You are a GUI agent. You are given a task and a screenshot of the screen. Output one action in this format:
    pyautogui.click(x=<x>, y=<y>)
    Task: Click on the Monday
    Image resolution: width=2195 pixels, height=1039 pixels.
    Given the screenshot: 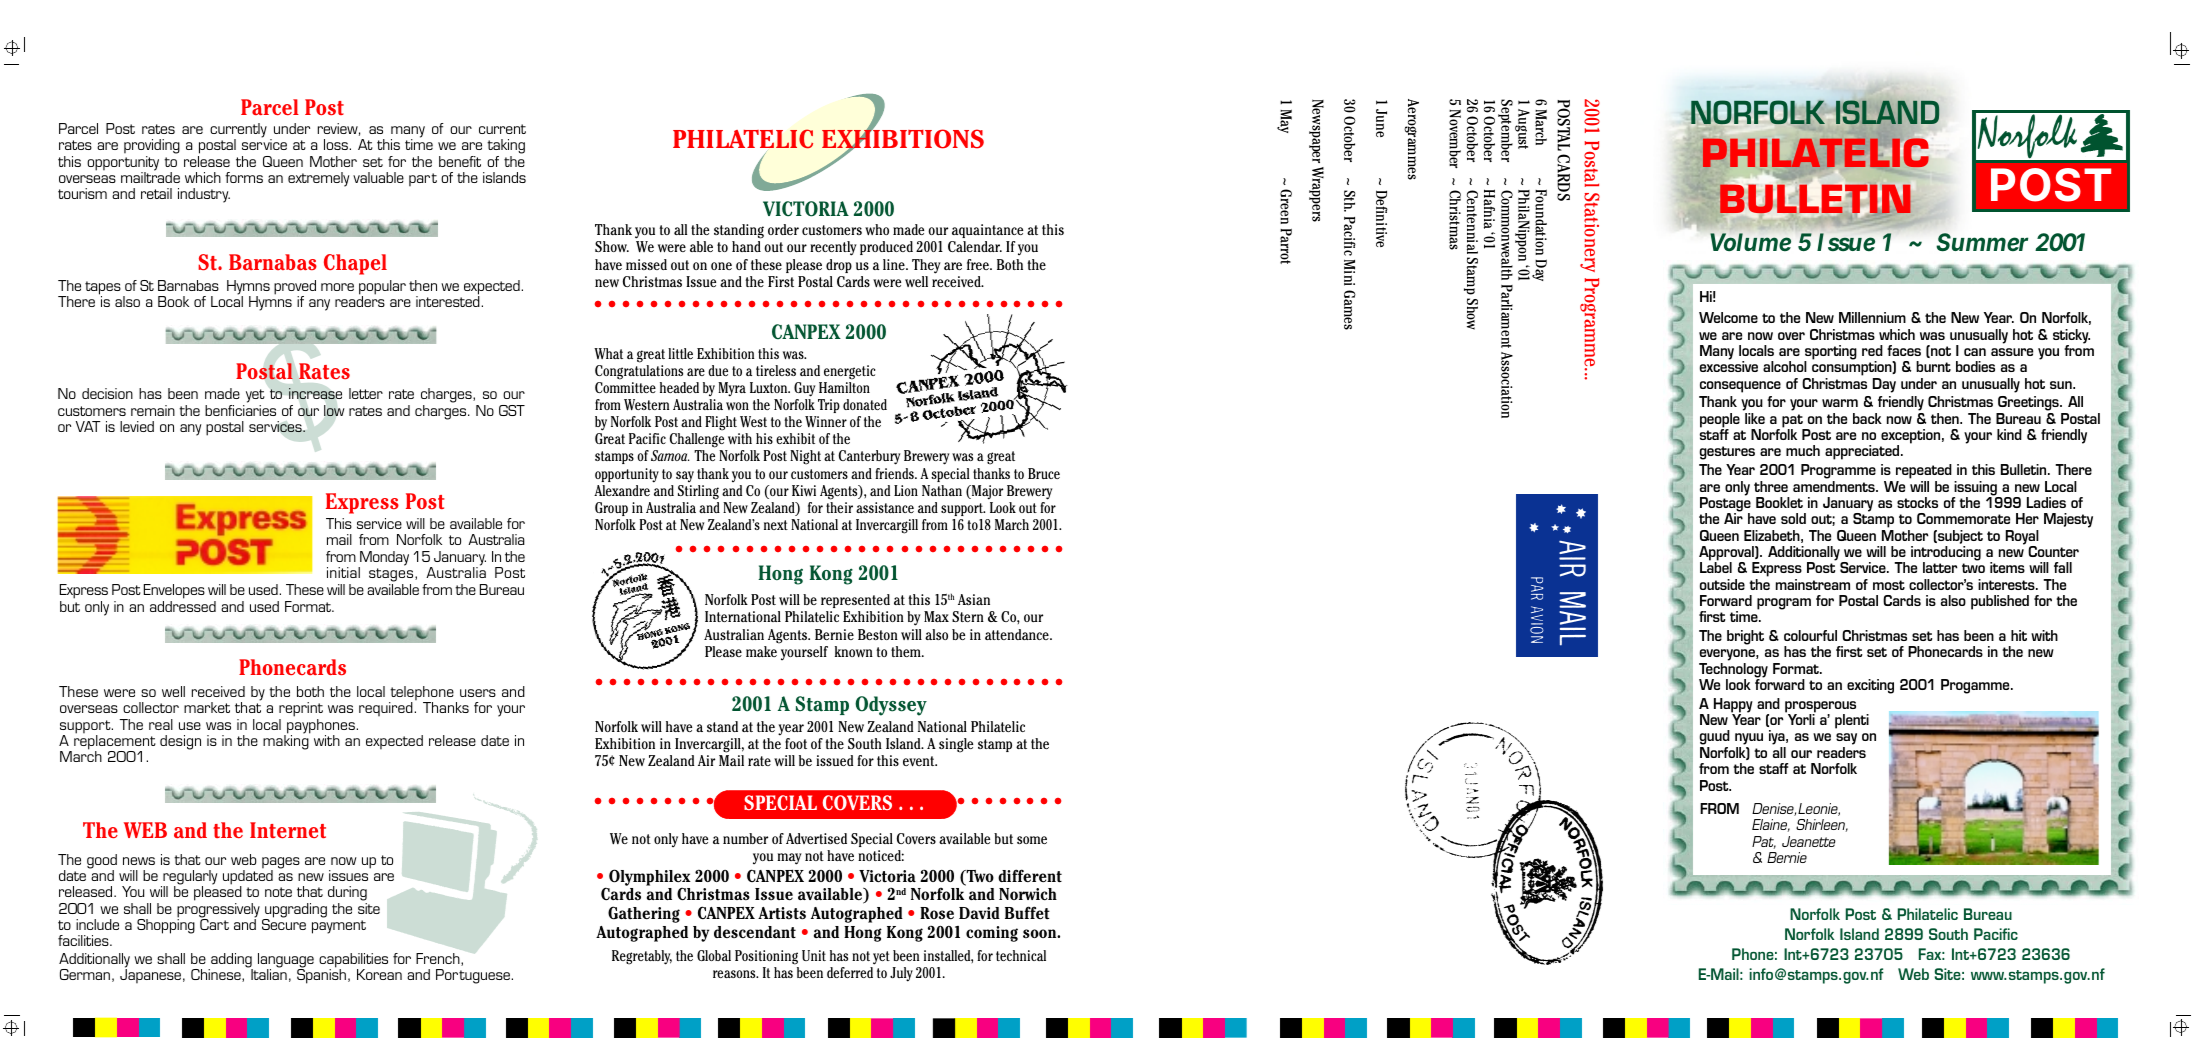 What is the action you would take?
    pyautogui.click(x=383, y=559)
